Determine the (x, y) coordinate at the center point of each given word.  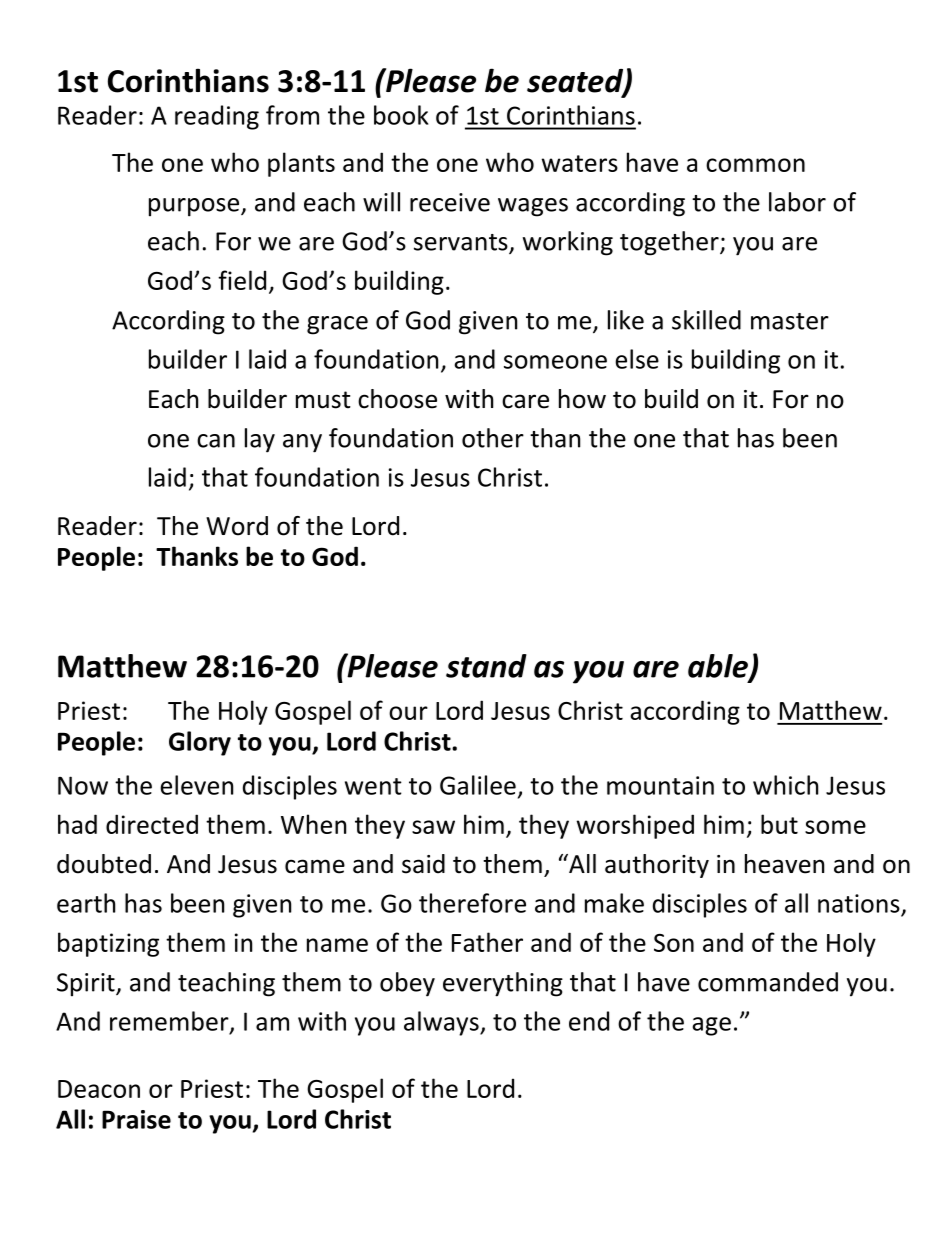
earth (86, 903)
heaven (784, 864)
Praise (136, 1119)
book (401, 115)
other (493, 438)
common (755, 165)
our (408, 713)
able (719, 667)
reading (217, 117)
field (242, 280)
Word (237, 526)
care (525, 401)
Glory (200, 743)
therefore (472, 903)
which (785, 785)
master (790, 321)
